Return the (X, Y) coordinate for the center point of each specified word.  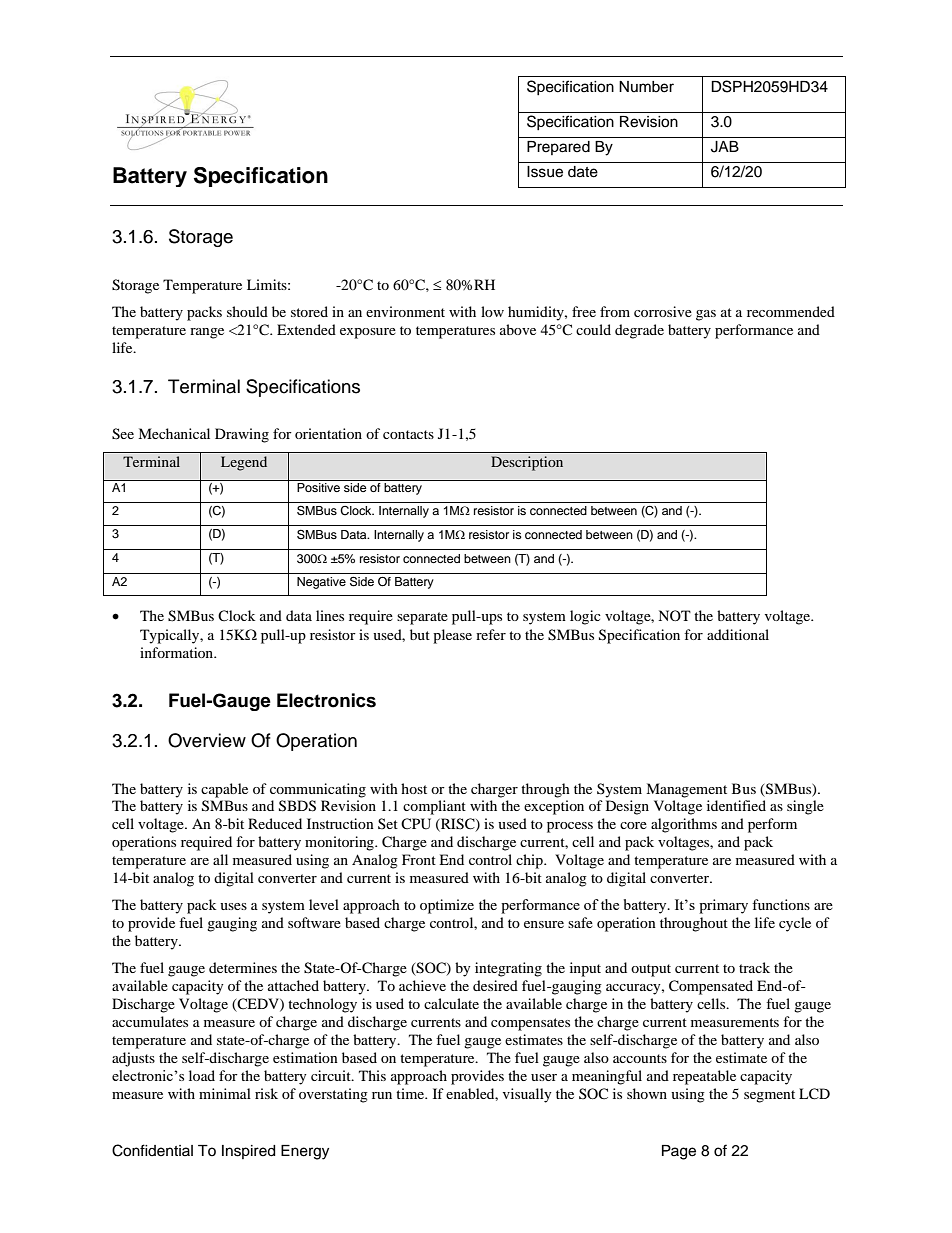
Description (527, 463)
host (414, 788)
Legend (244, 463)
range (207, 333)
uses (233, 906)
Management (686, 790)
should (247, 311)
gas (706, 315)
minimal (225, 1093)
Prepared (558, 148)
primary (723, 906)
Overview (207, 740)
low (492, 311)
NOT (674, 615)
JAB (725, 147)
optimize (447, 906)
